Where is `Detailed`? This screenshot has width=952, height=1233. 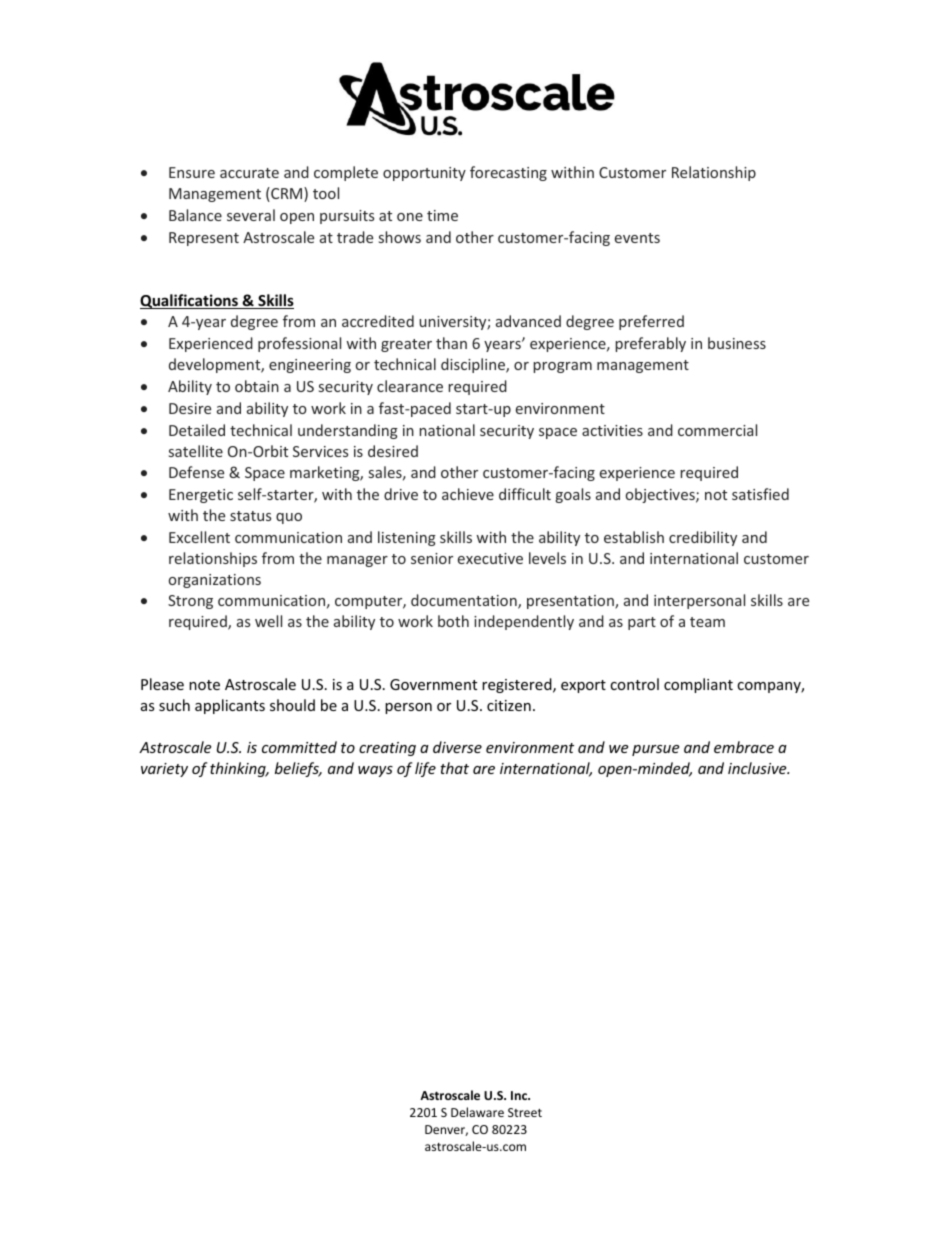
Detailed is located at coordinates (197, 430).
